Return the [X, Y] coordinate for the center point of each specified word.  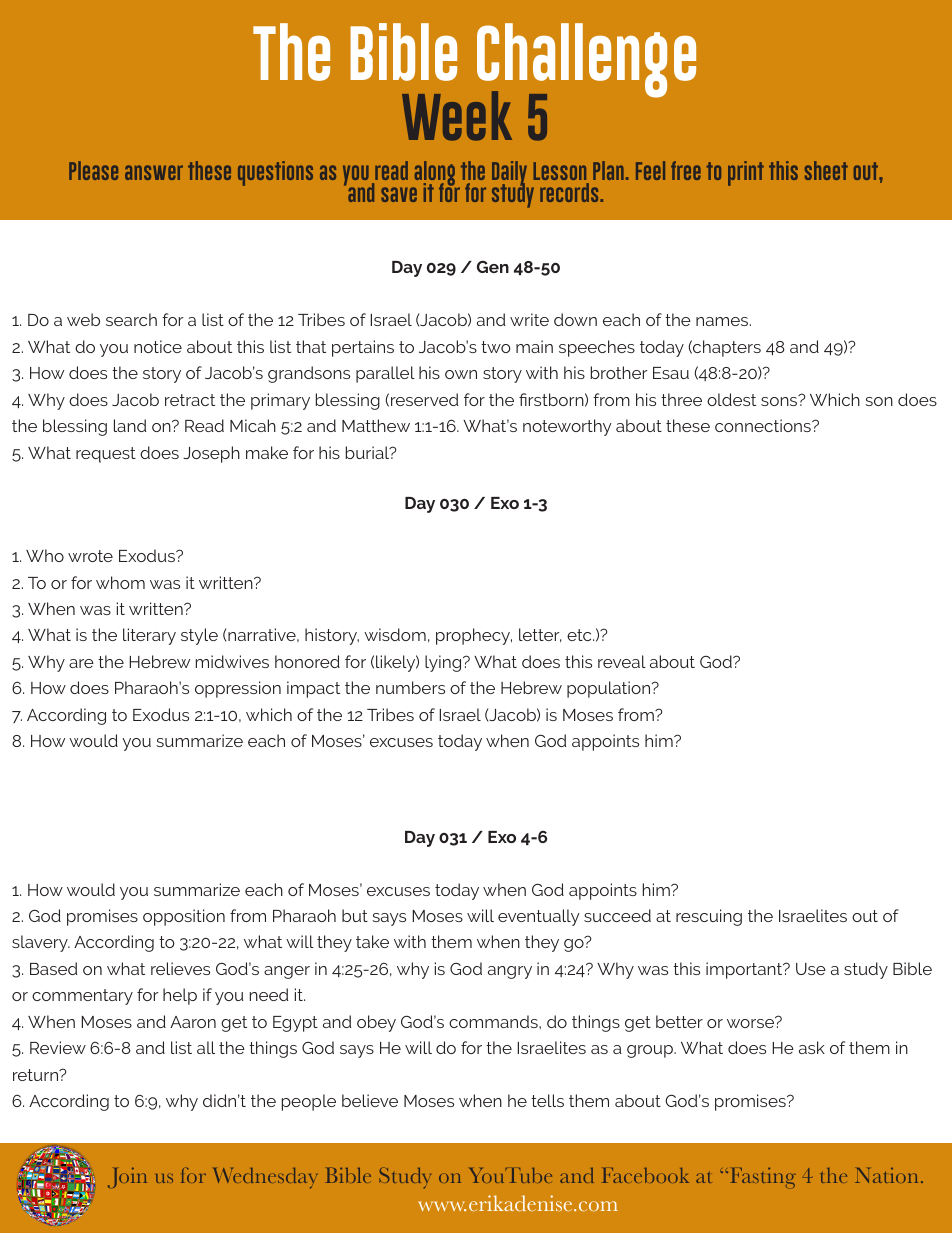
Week [457, 116]
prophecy [474, 636]
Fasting [763, 1177]
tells [547, 1100]
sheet [826, 170]
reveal [622, 661]
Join [127, 1177]
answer [154, 172]
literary [149, 636]
